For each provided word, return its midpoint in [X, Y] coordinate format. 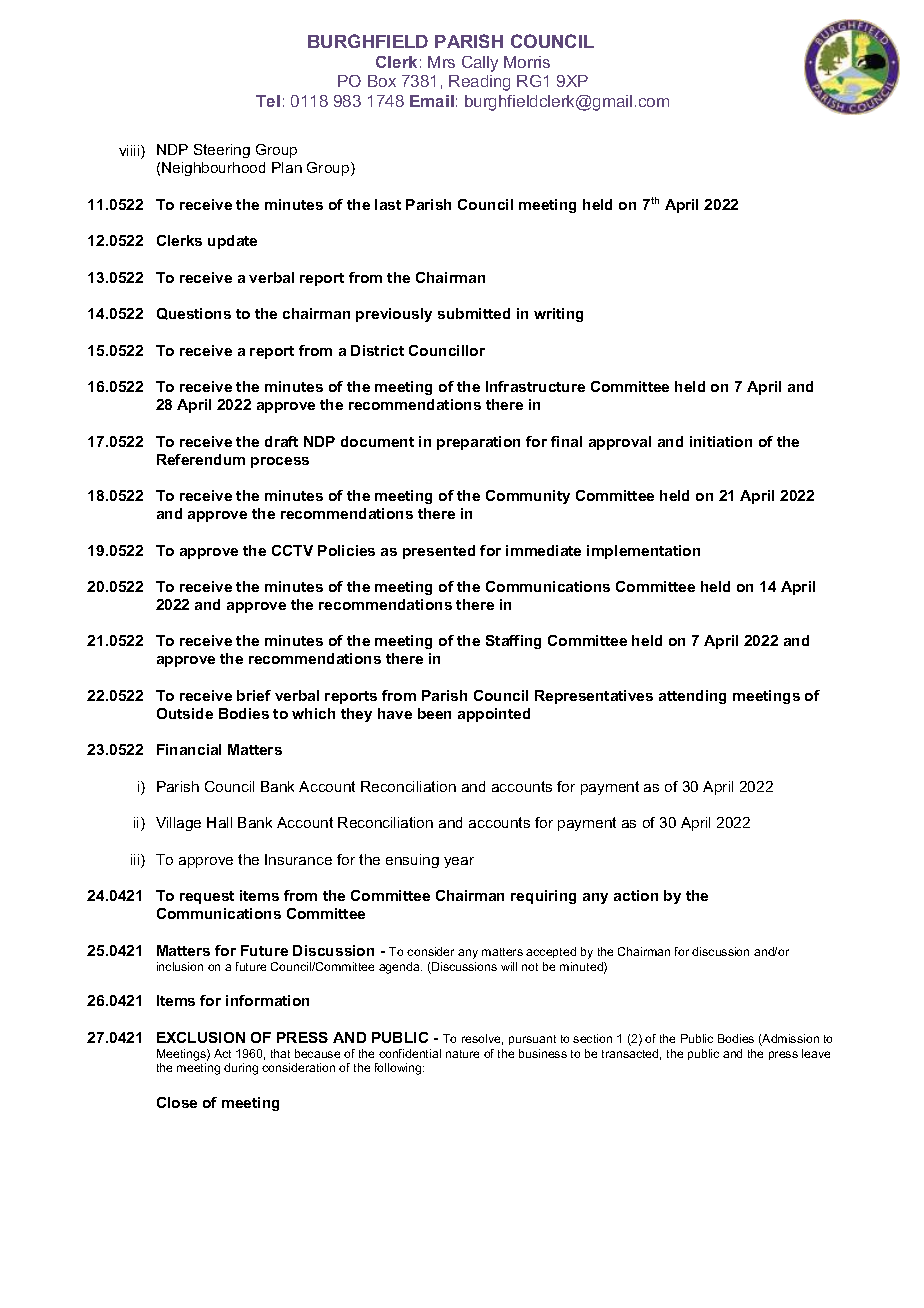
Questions [194, 314]
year [459, 862]
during [241, 1069]
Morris [527, 62]
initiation [721, 441]
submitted [474, 313]
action [636, 895]
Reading [479, 83]
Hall [219, 822]
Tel [268, 101]
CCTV [292, 550]
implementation [643, 552]
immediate [543, 550]
